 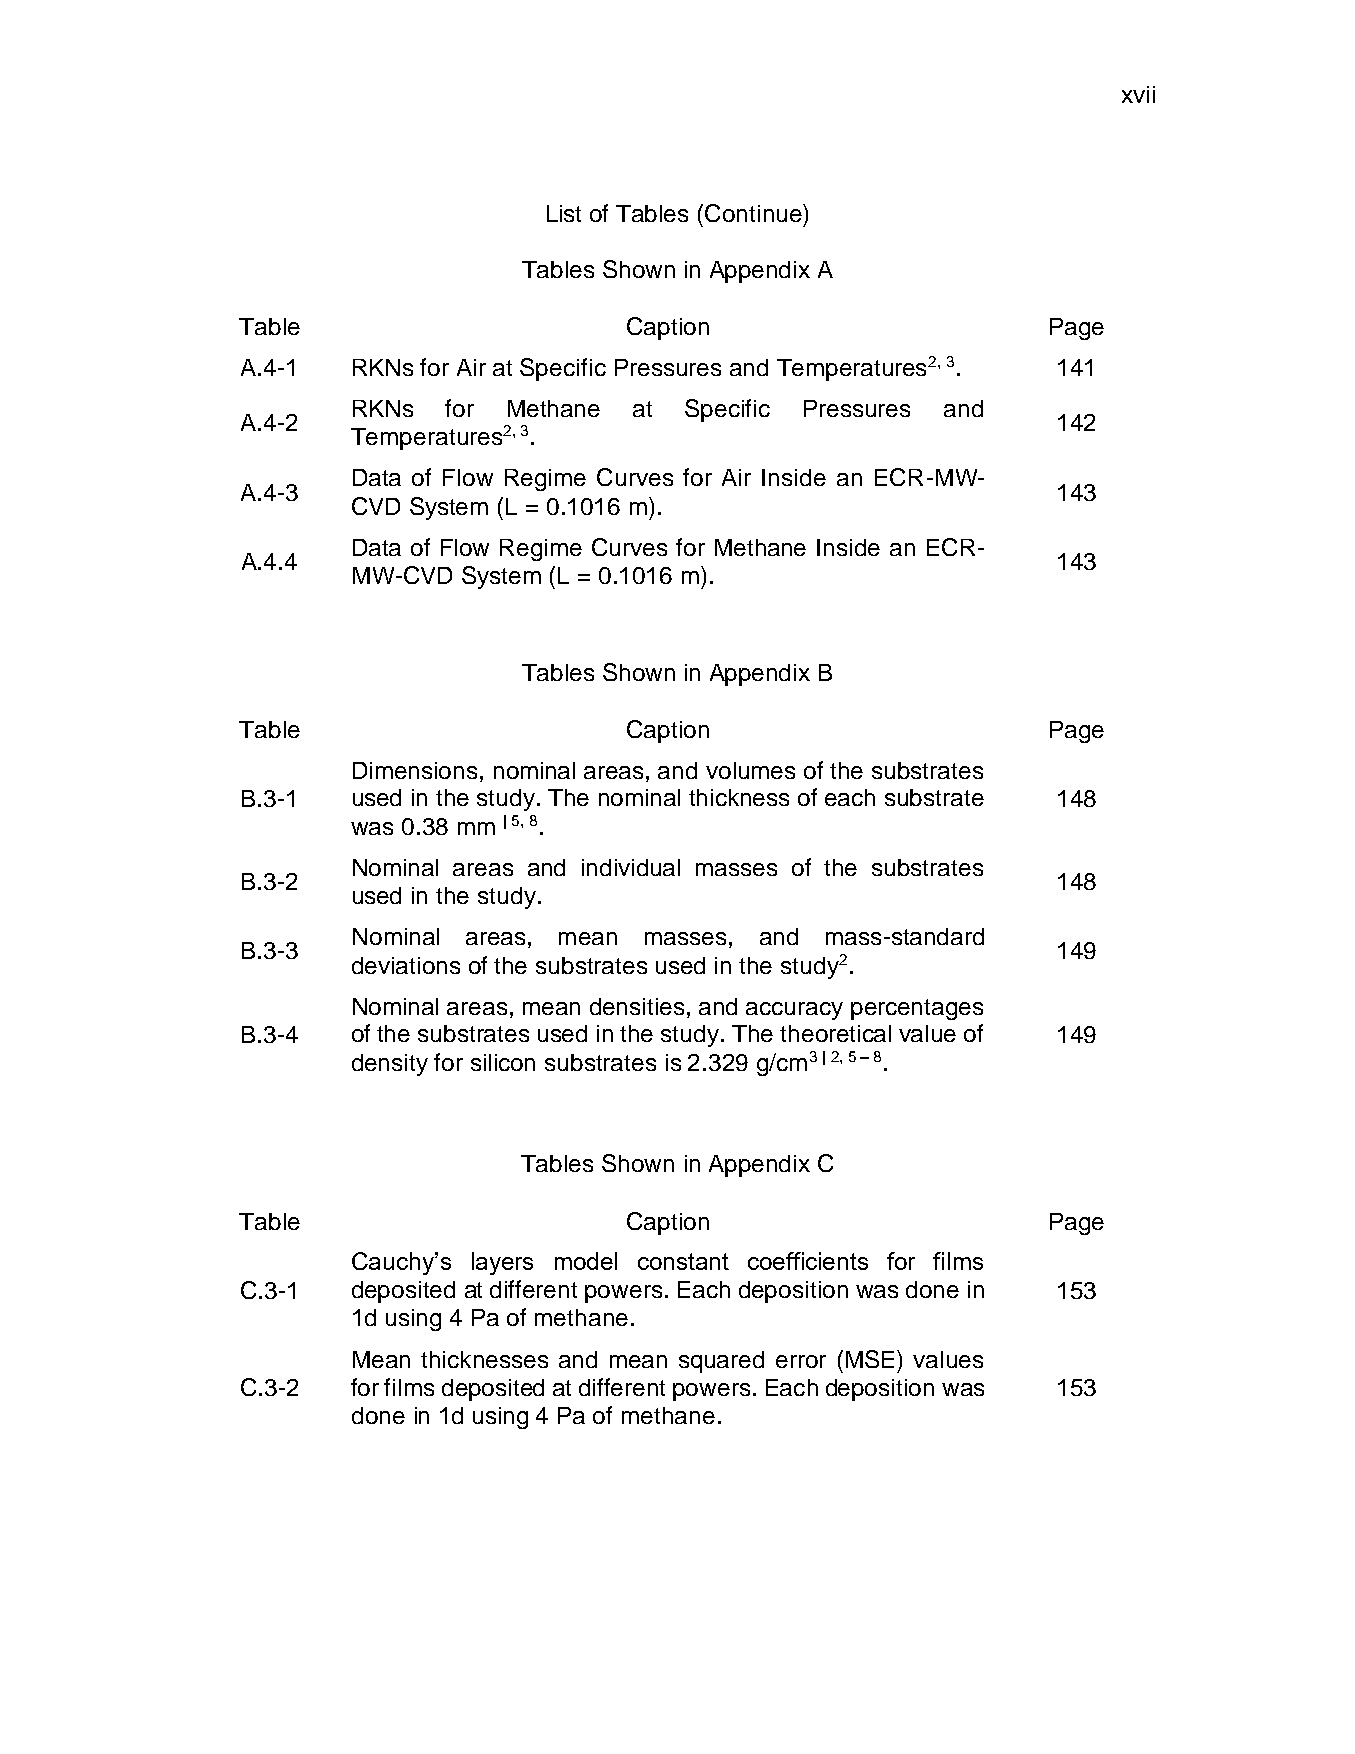 What do you see at coordinates (406, 965) in the image?
I see `deviations` at bounding box center [406, 965].
